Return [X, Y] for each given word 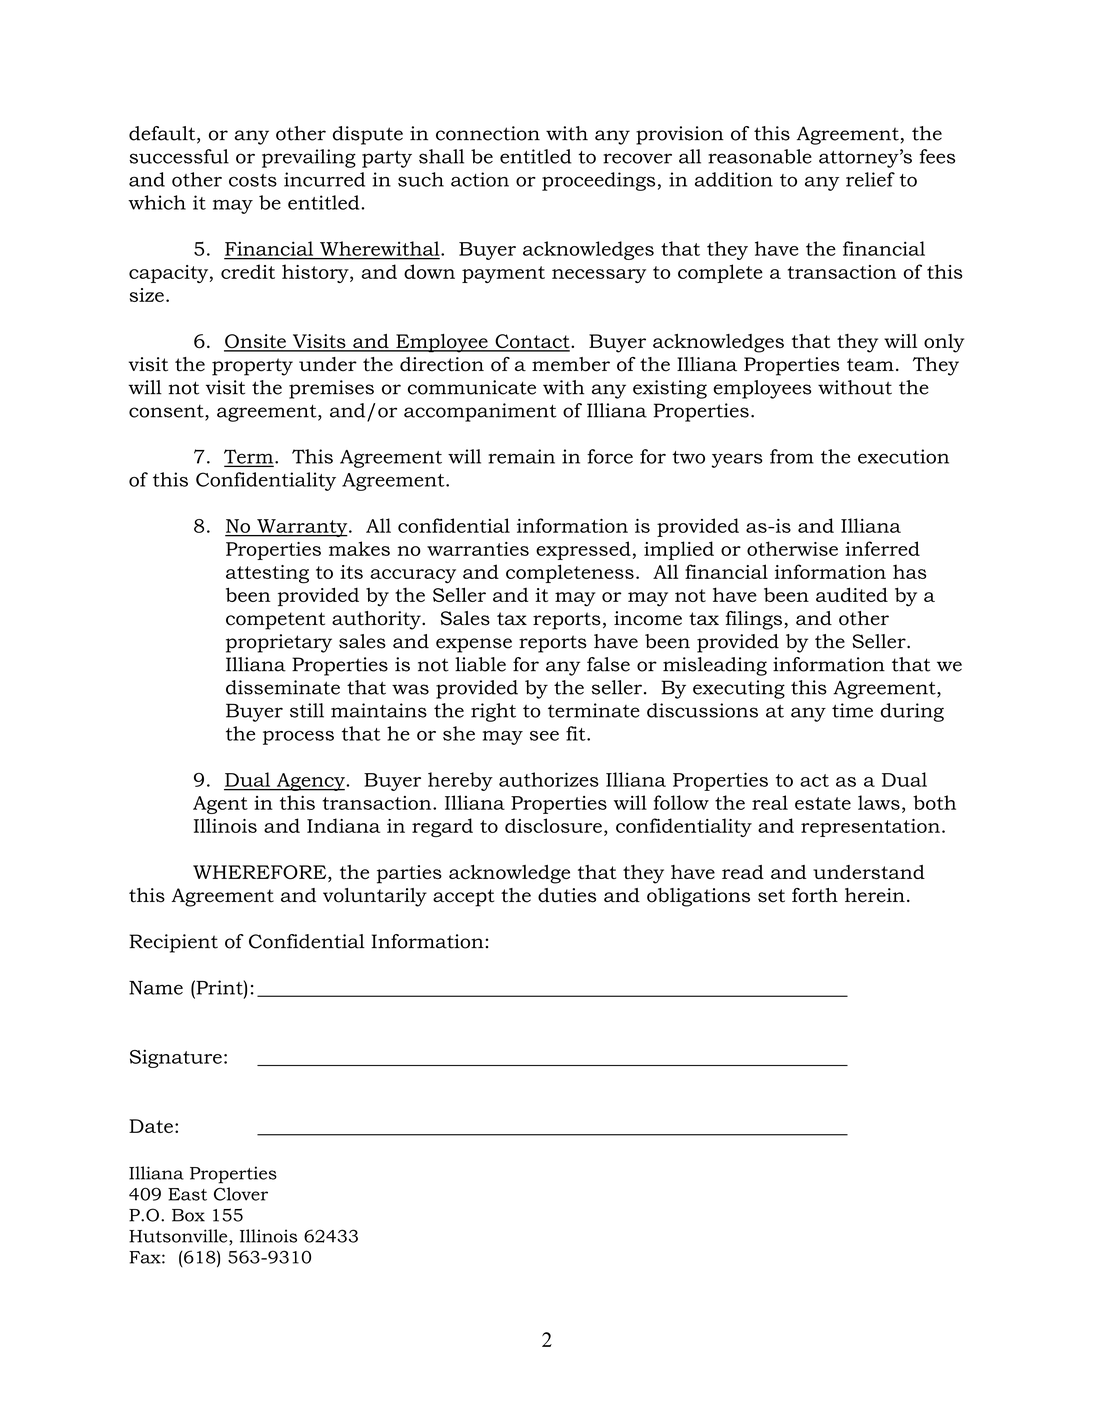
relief [870, 179]
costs [253, 180]
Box [188, 1215]
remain [521, 456]
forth [815, 895]
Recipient [173, 943]
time [852, 710]
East [187, 1194]
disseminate [283, 687]
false [608, 664]
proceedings [598, 181]
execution [903, 456]
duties [567, 895]
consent [167, 412]
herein [875, 895]
